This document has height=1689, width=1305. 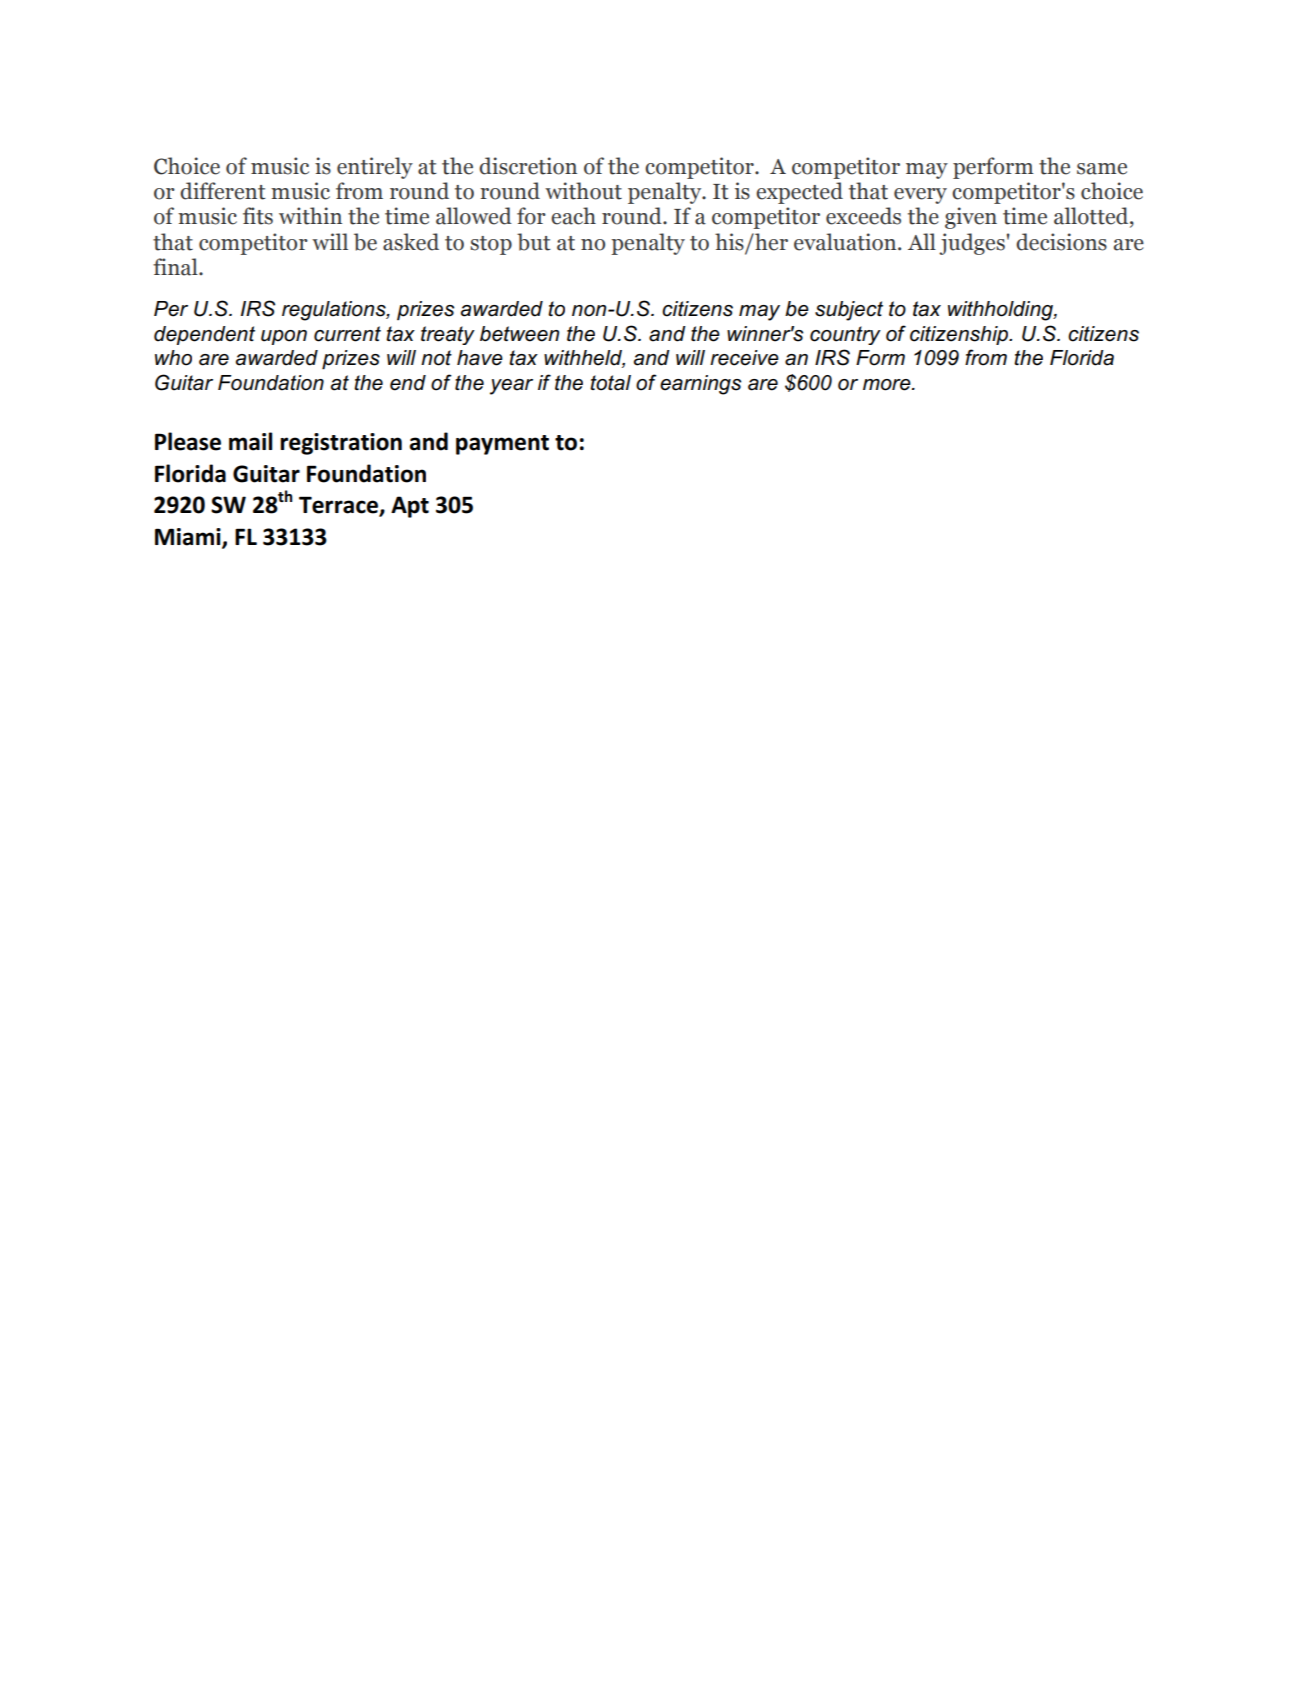 What do you see at coordinates (189, 537) in the document?
I see `Miami` at bounding box center [189, 537].
